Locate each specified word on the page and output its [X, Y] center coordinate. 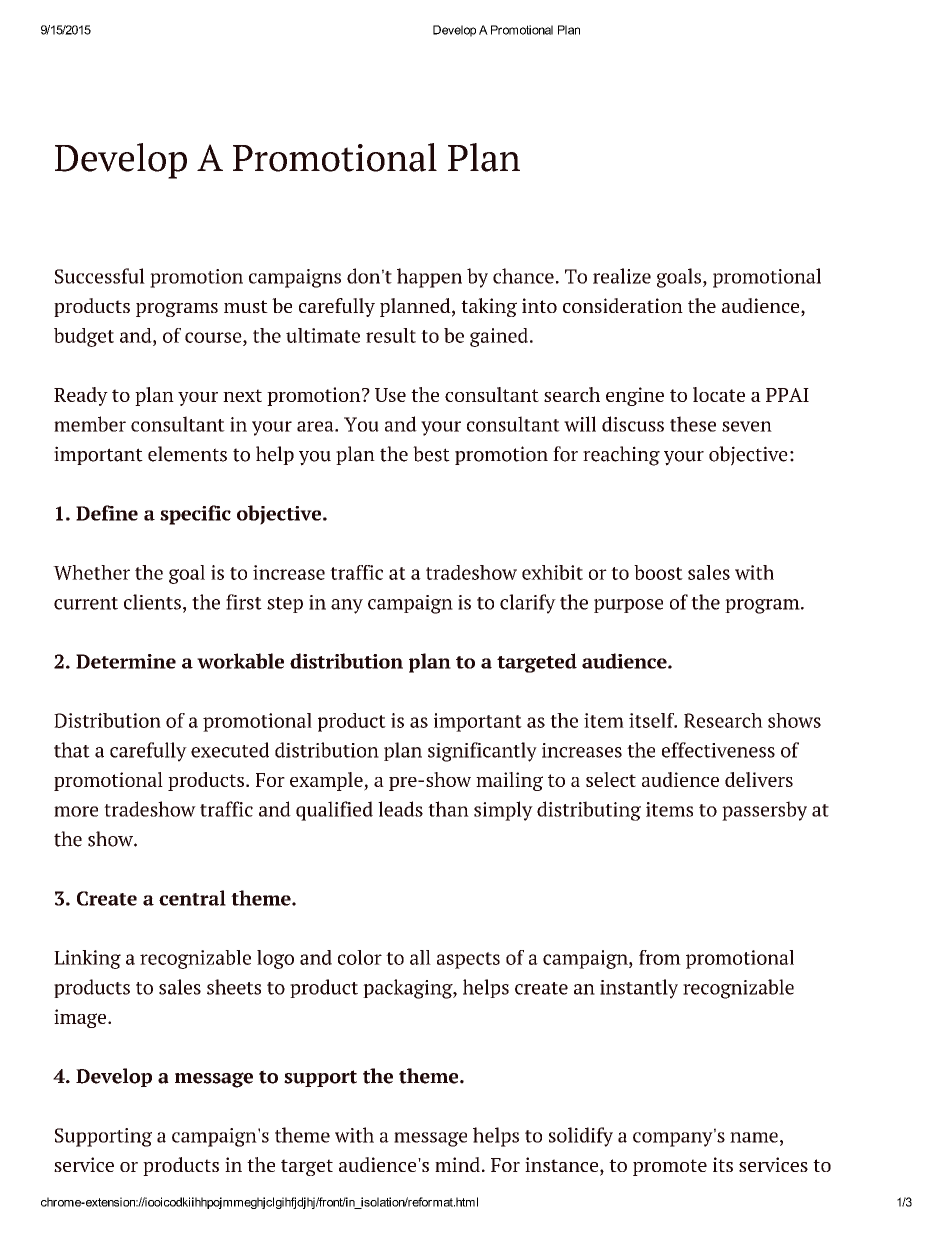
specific [195, 515]
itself [653, 720]
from [660, 957]
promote [670, 1167]
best [431, 454]
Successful [100, 276]
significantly [482, 752]
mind [457, 1164]
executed [230, 750]
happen [429, 278]
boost [658, 572]
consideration [623, 305]
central [192, 898]
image [81, 1018]
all [420, 957]
